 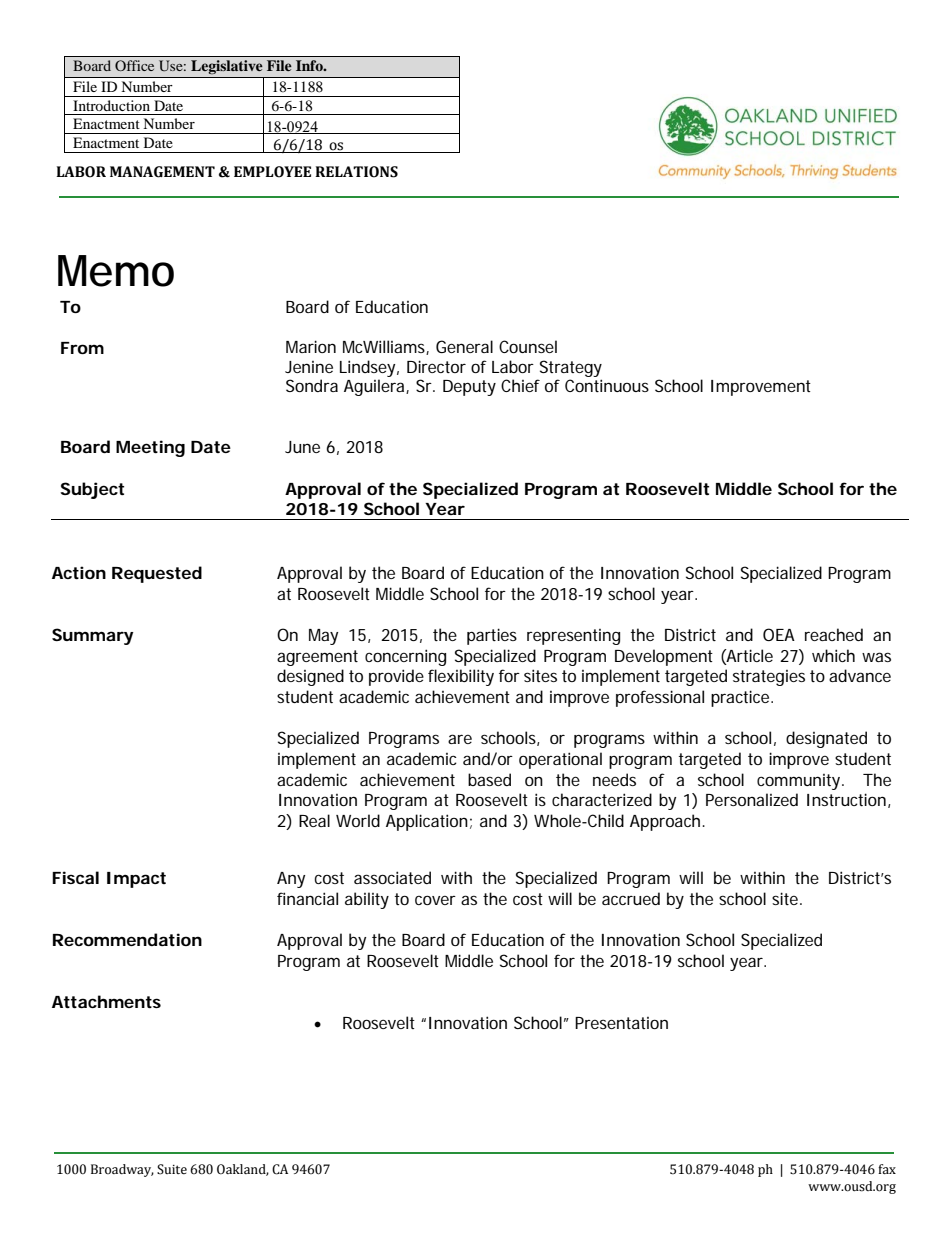 I want to click on community, so click(x=800, y=782).
